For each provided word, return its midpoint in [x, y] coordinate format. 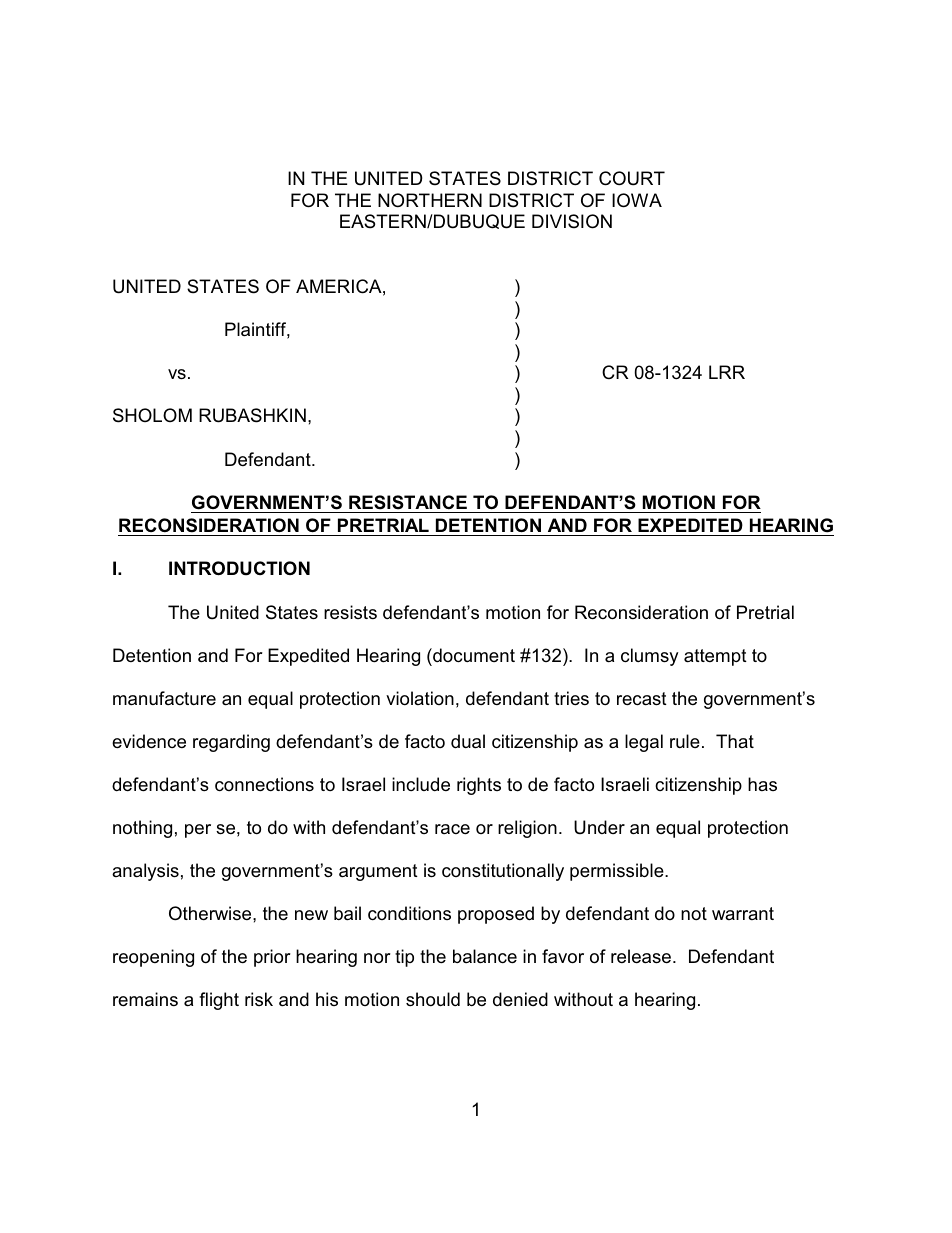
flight [219, 1001]
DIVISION [572, 221]
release [642, 956]
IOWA [637, 200]
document [473, 655]
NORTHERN [430, 200]
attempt [715, 657]
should [433, 999]
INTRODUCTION [239, 568]
